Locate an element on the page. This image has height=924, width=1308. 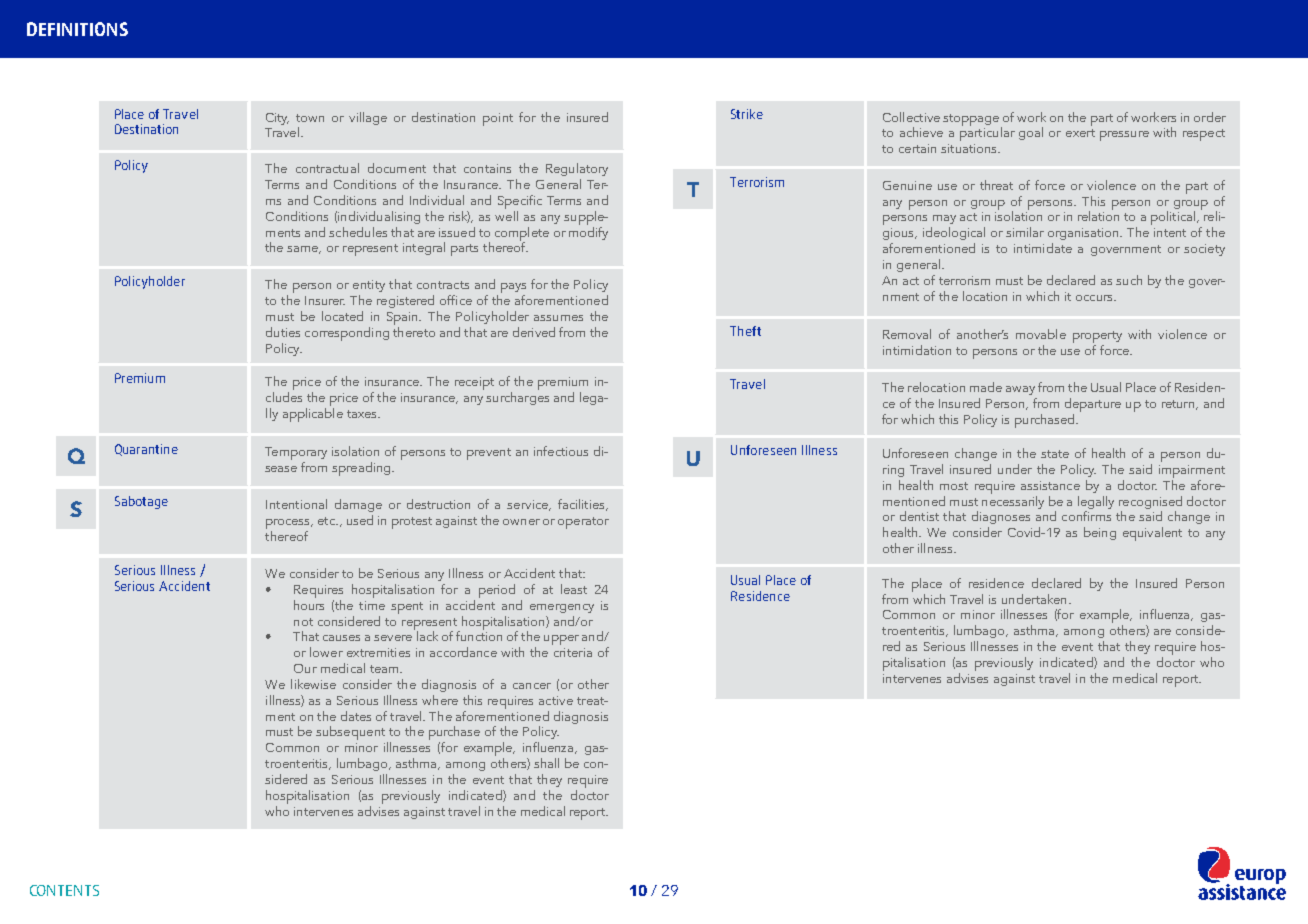
hours is located at coordinates (309, 603).
